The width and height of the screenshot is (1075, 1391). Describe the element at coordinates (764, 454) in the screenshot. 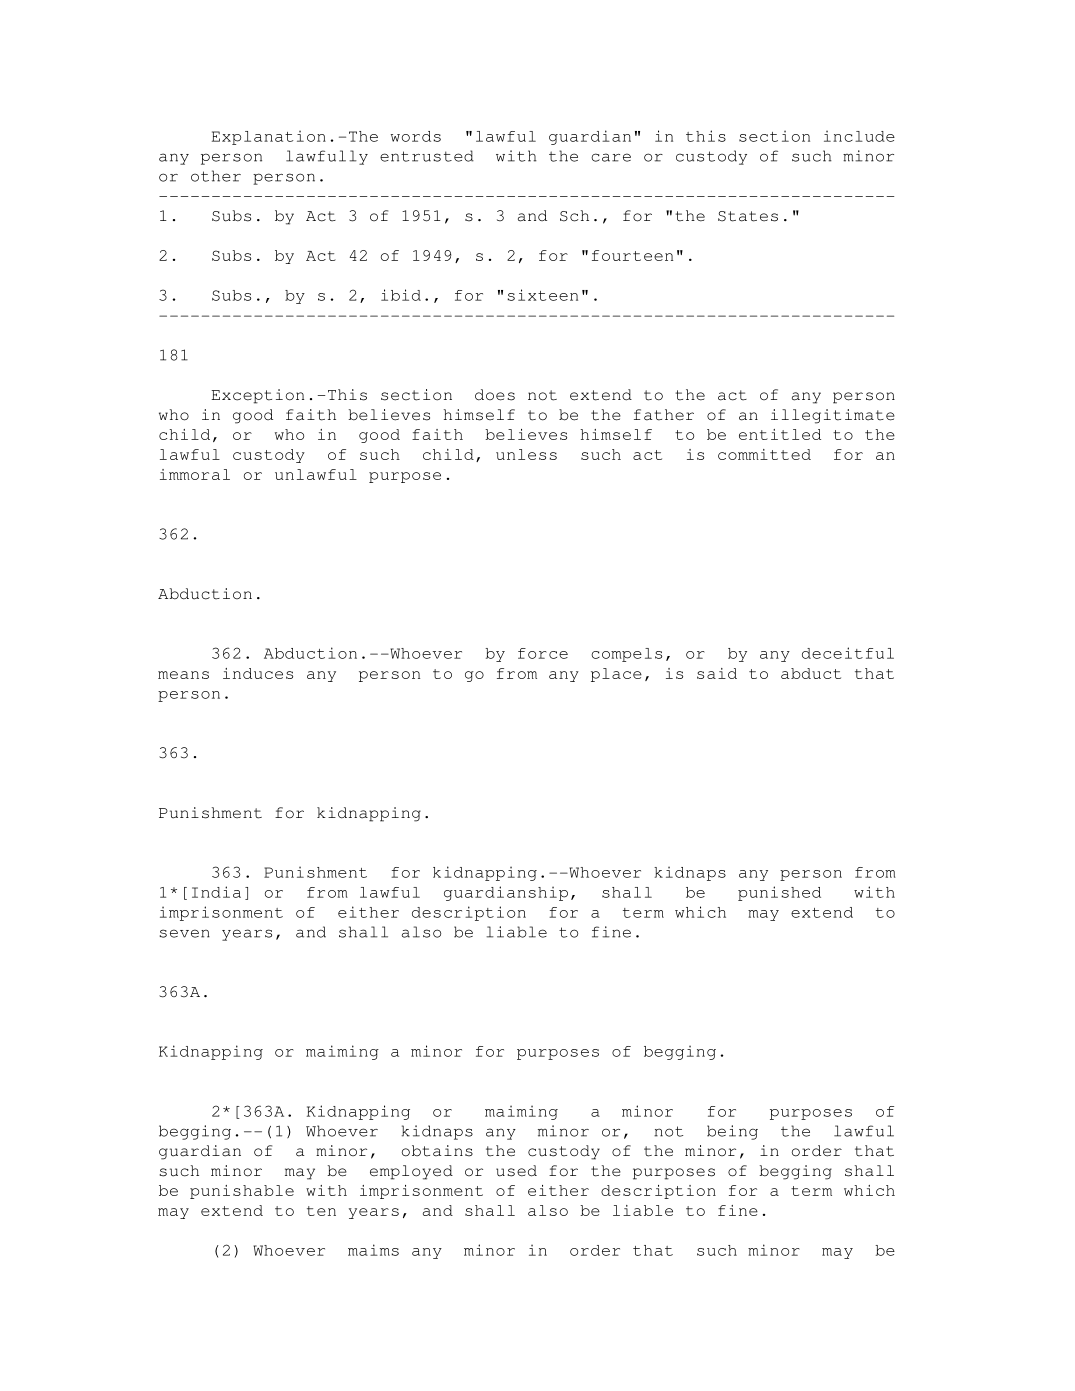

I see `committed` at that location.
